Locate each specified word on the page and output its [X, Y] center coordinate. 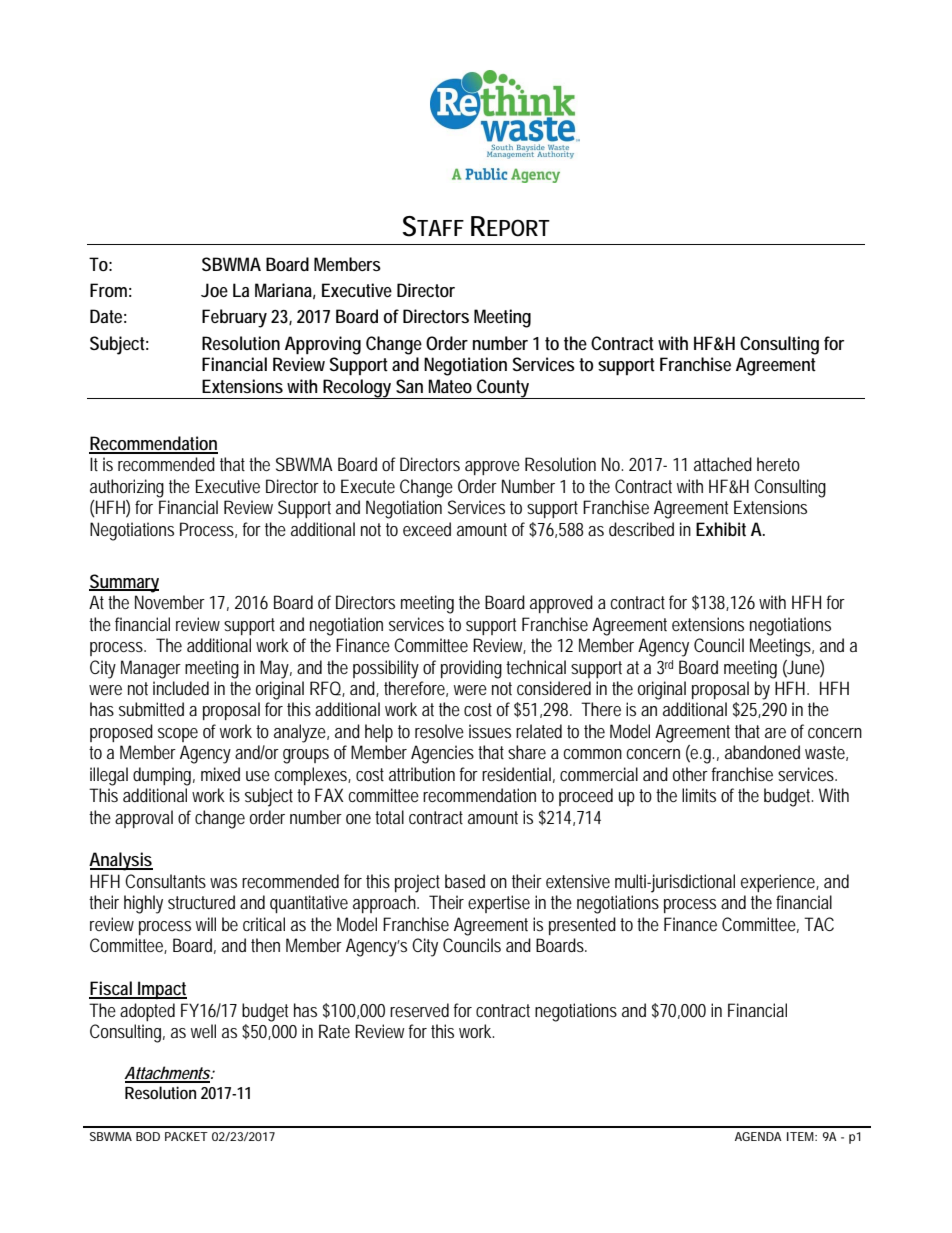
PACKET [186, 1136]
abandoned [762, 752]
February [234, 318]
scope [178, 735]
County [503, 389]
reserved [419, 1010]
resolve [439, 731]
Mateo [450, 386]
